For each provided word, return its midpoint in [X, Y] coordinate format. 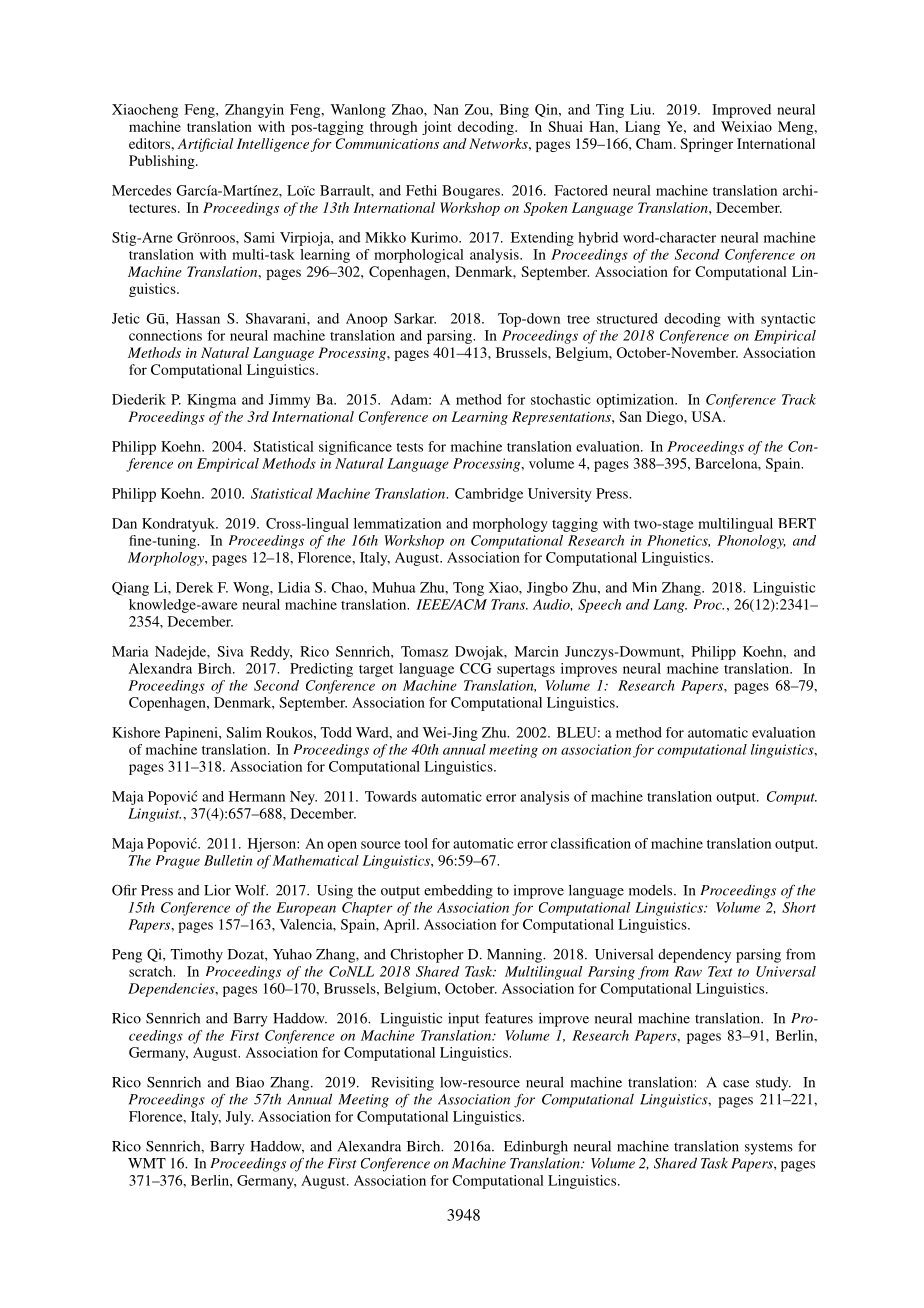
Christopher [427, 955]
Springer [706, 145]
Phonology [751, 542]
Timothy [196, 955]
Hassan [198, 318]
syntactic [788, 320]
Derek [194, 587]
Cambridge [489, 495]
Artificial [205, 145]
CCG [475, 668]
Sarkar [415, 318]
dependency [694, 956]
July [239, 1118]
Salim [244, 732]
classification [591, 843]
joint [436, 128]
